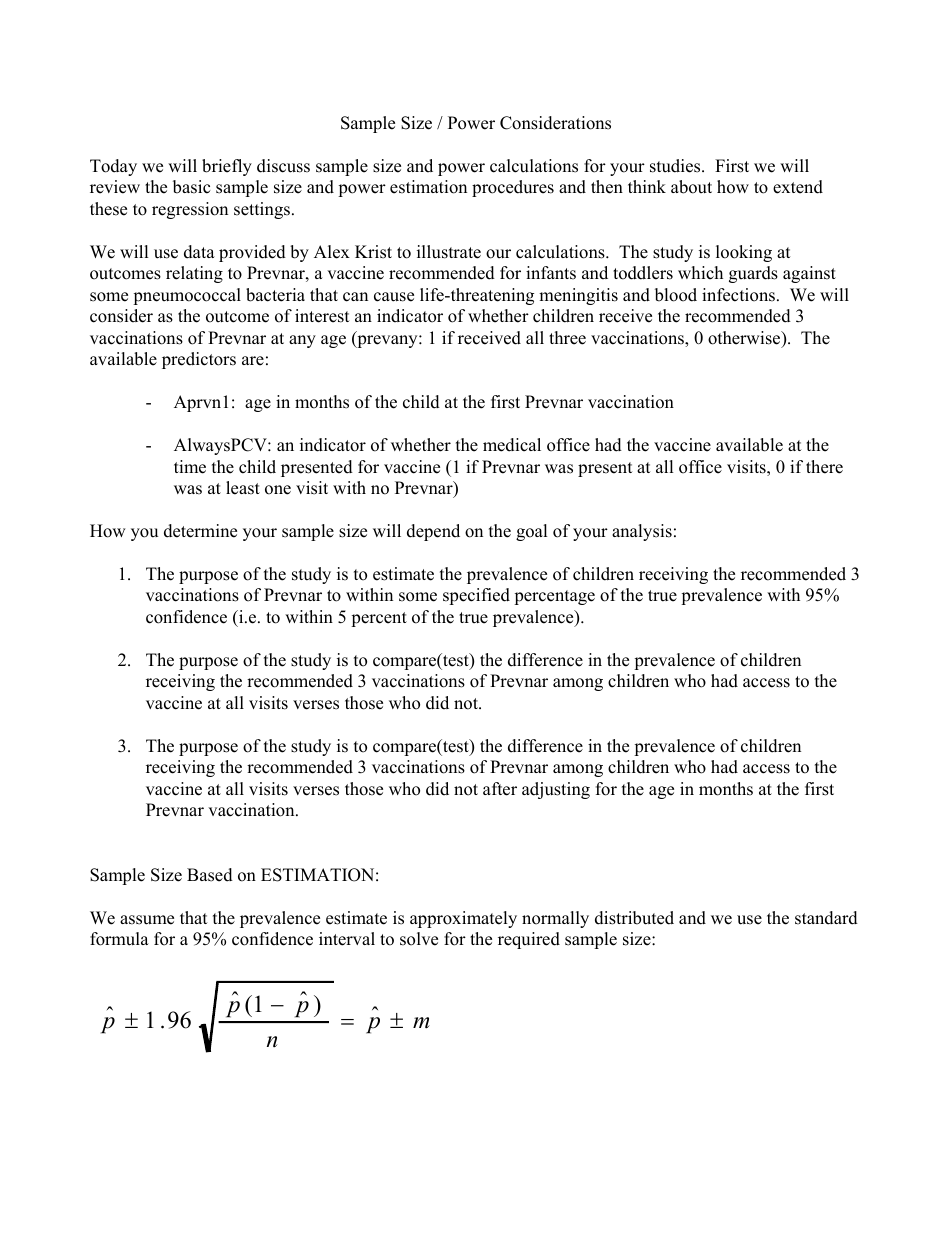 The height and width of the page is (1233, 952). I want to click on medical, so click(512, 445).
